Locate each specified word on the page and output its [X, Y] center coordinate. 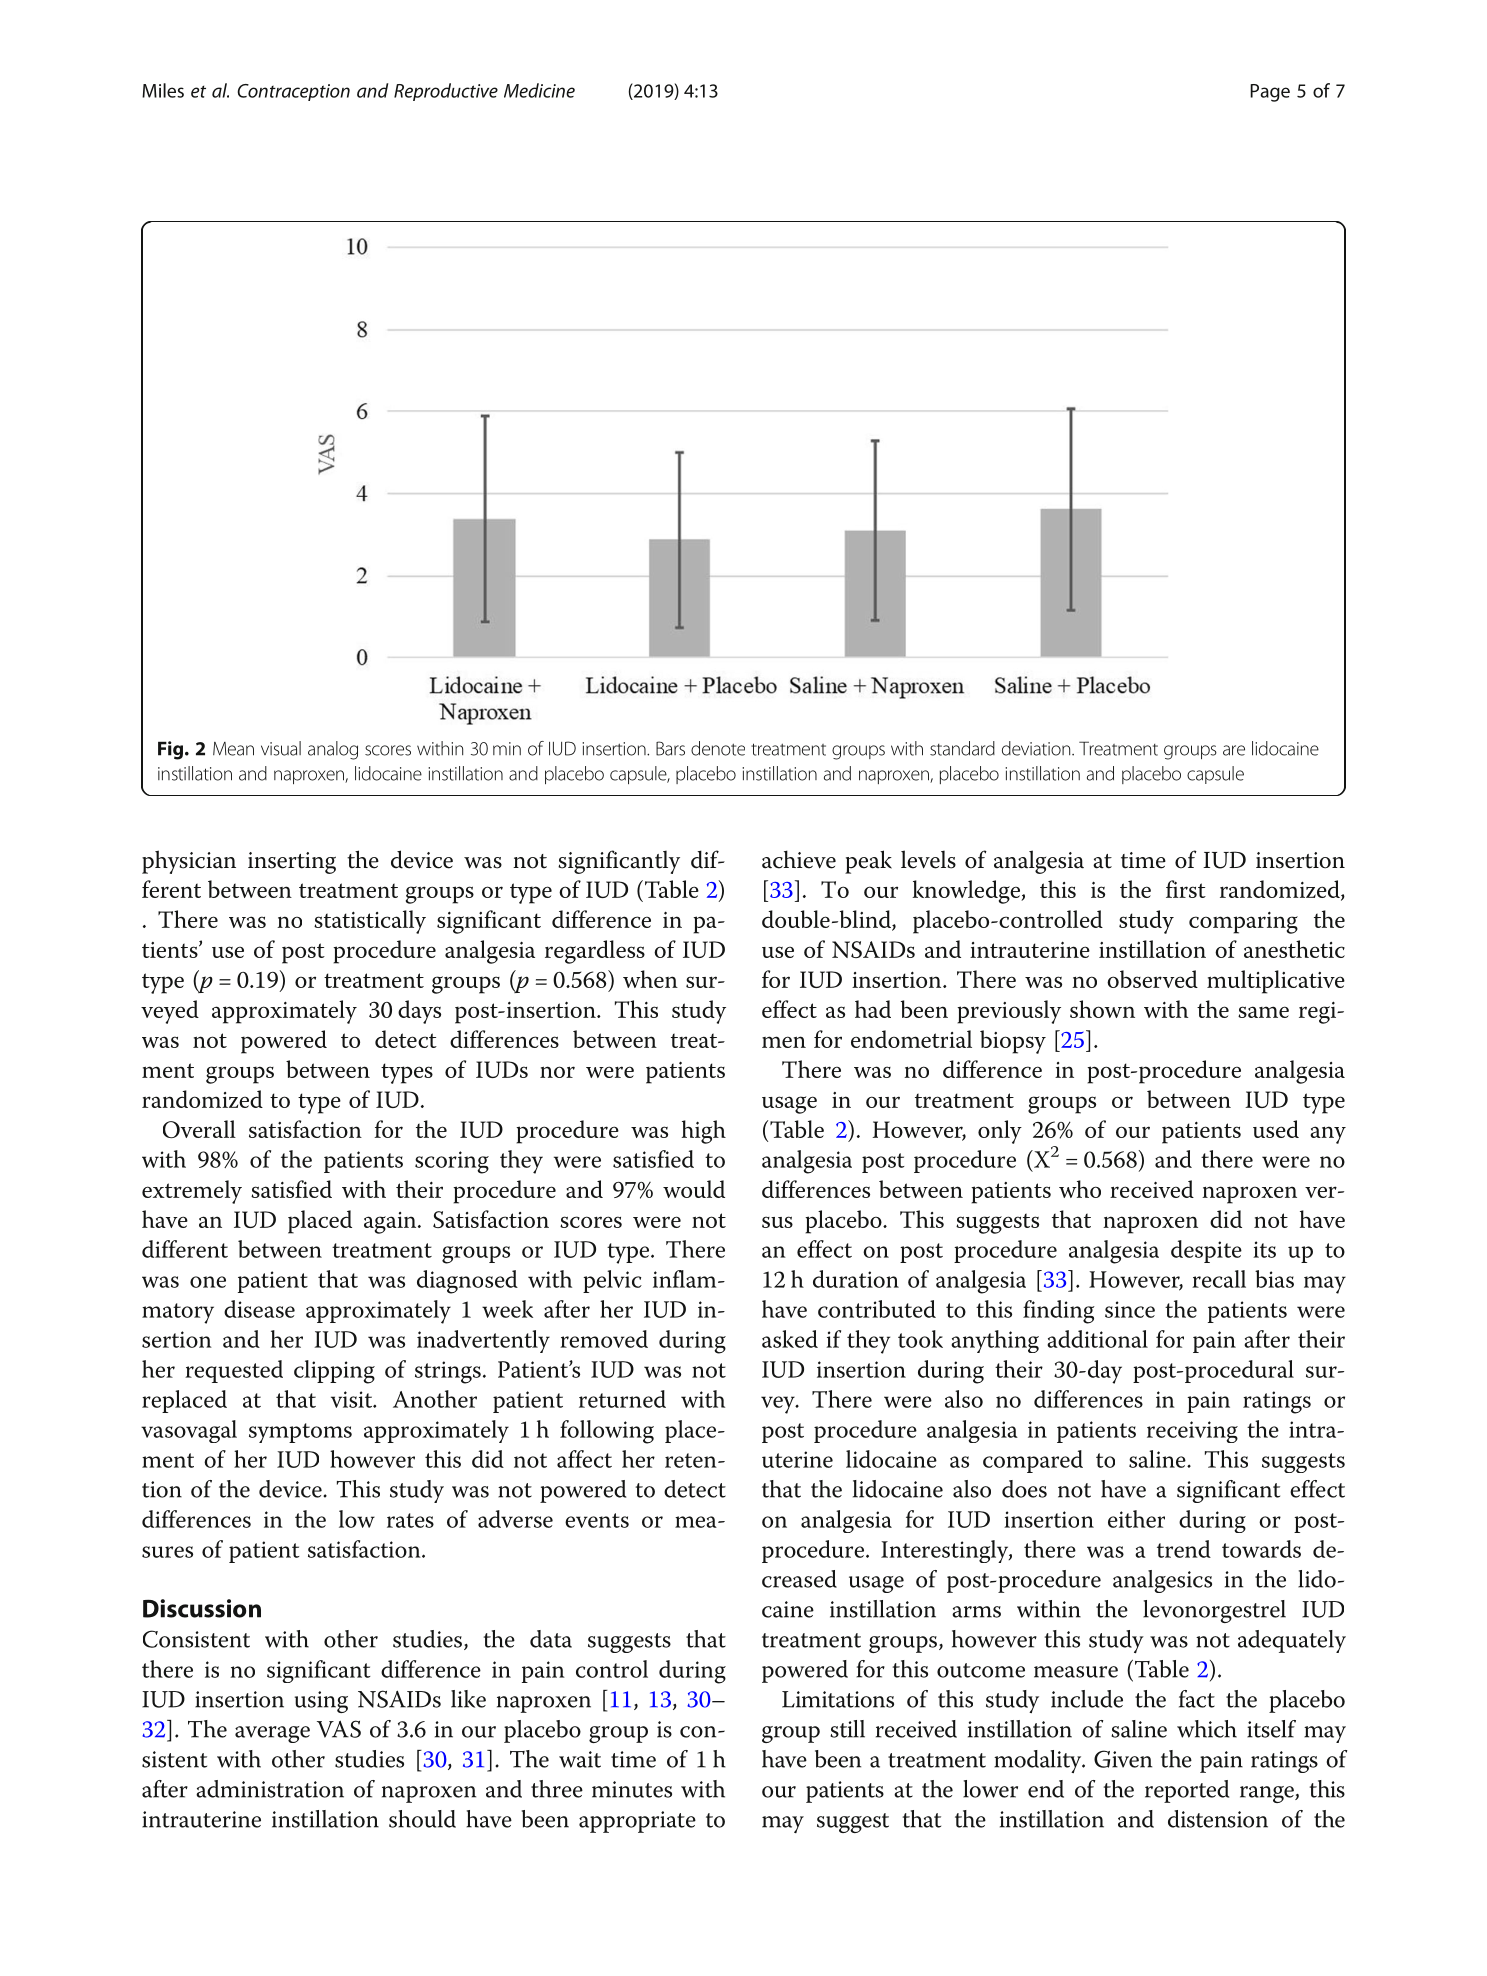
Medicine [539, 90]
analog [333, 750]
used [1276, 1129]
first [1186, 889]
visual [281, 748]
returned [622, 1399]
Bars [670, 748]
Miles [163, 90]
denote [718, 748]
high [704, 1132]
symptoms [300, 1433]
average [272, 1734]
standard [962, 748]
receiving [1192, 1432]
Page [1270, 93]
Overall [199, 1129]
